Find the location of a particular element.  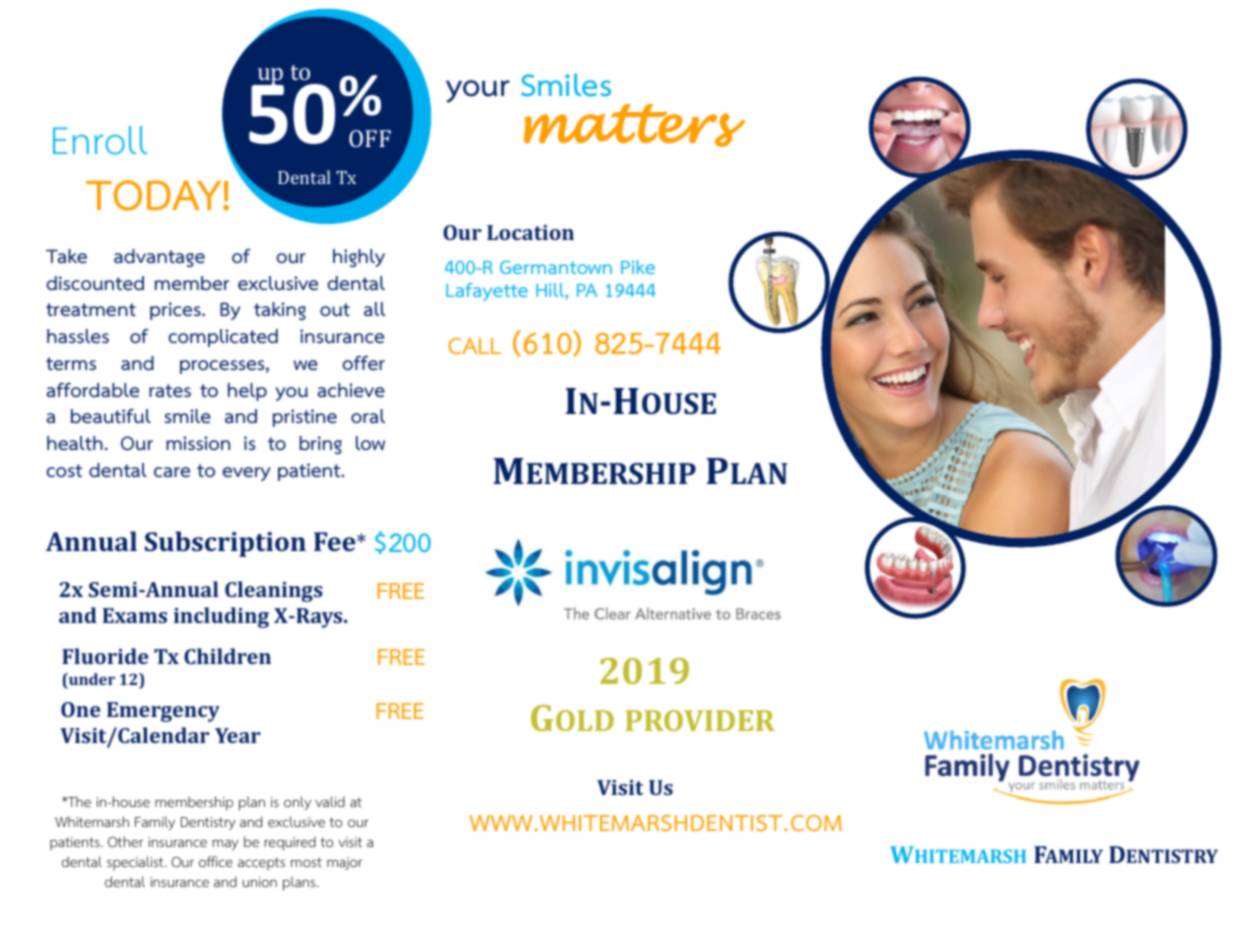

care is located at coordinates (172, 472).
